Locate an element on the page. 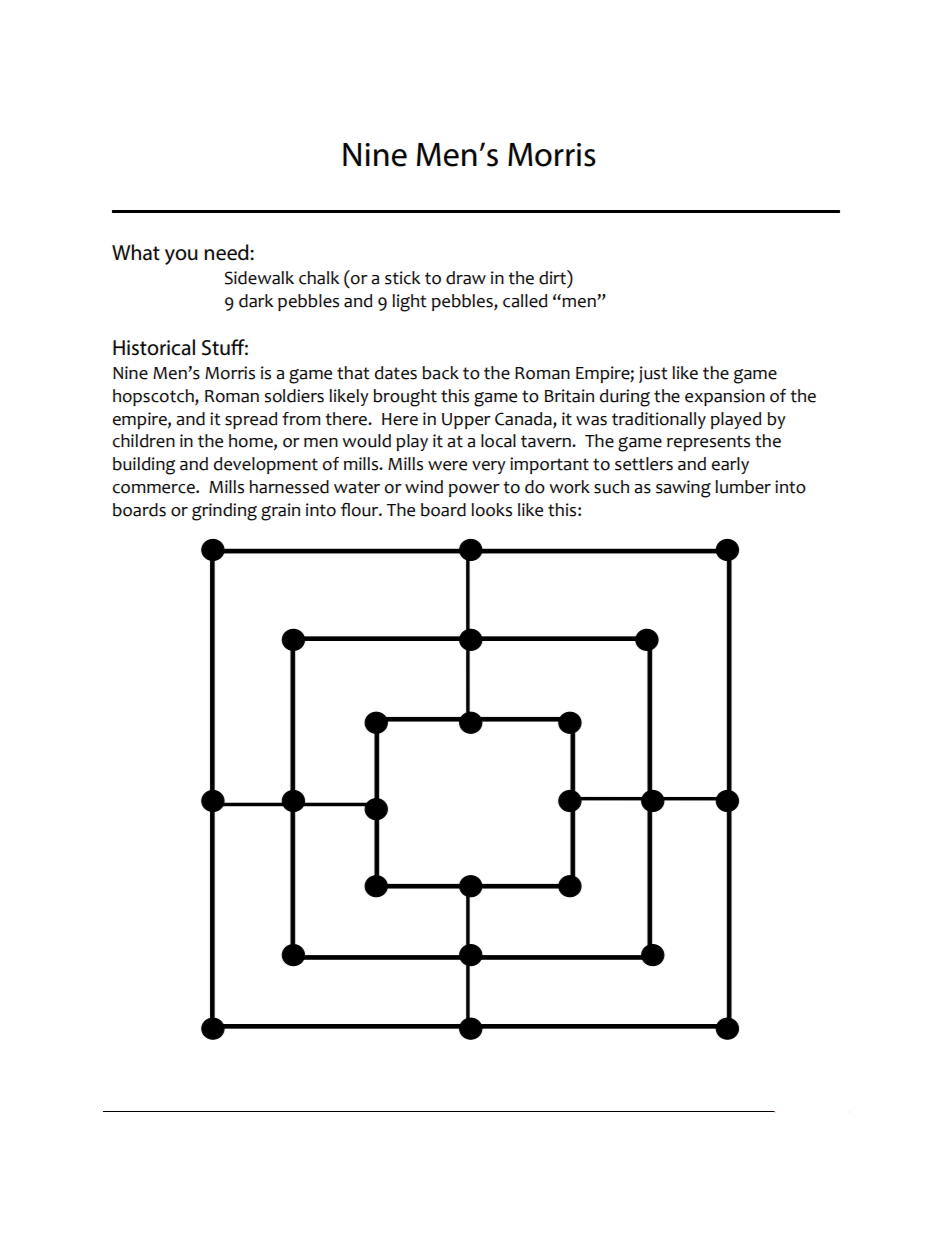 This page has width=952, height=1233. sawing is located at coordinates (683, 489).
